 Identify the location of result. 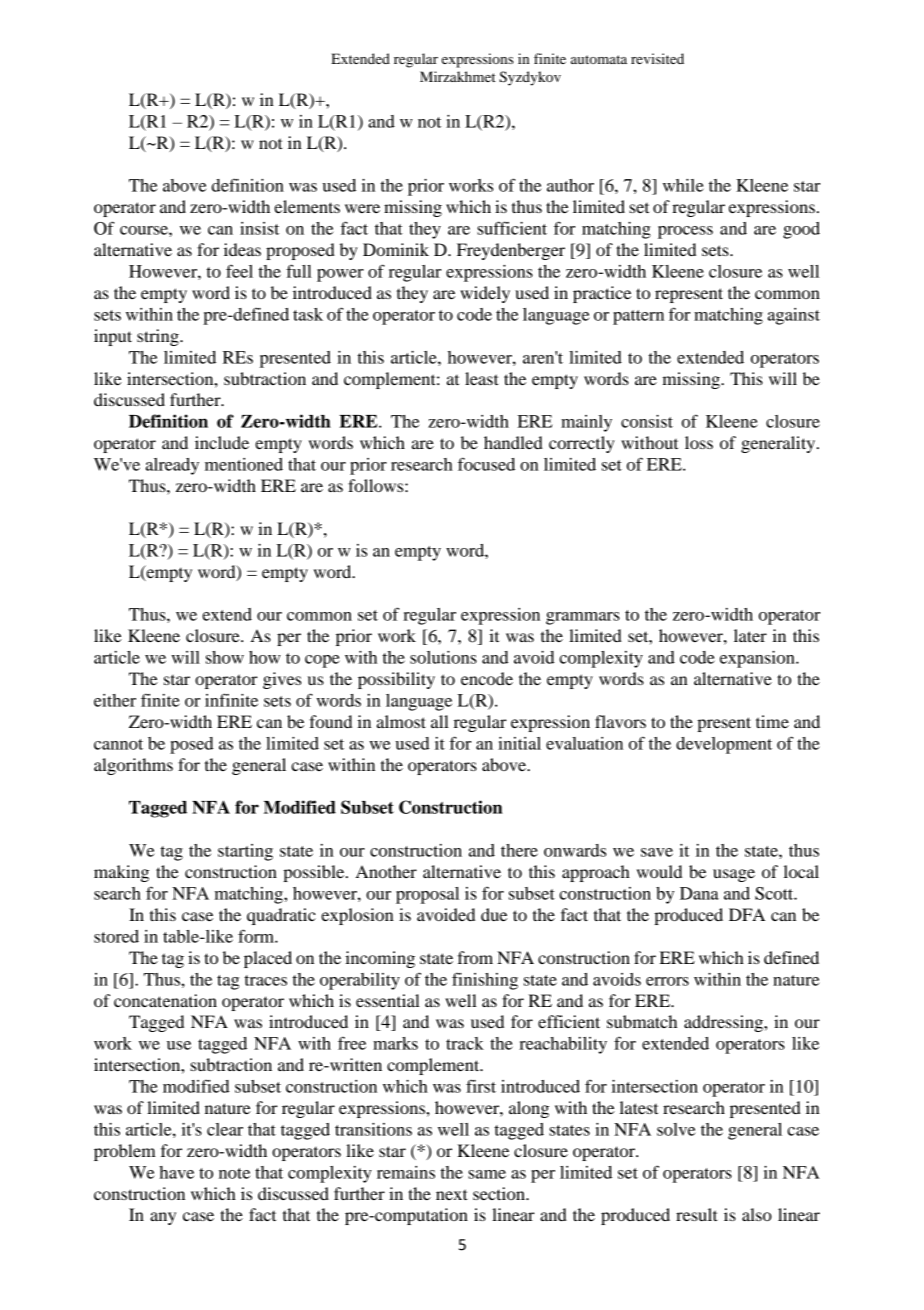
(697, 1214).
